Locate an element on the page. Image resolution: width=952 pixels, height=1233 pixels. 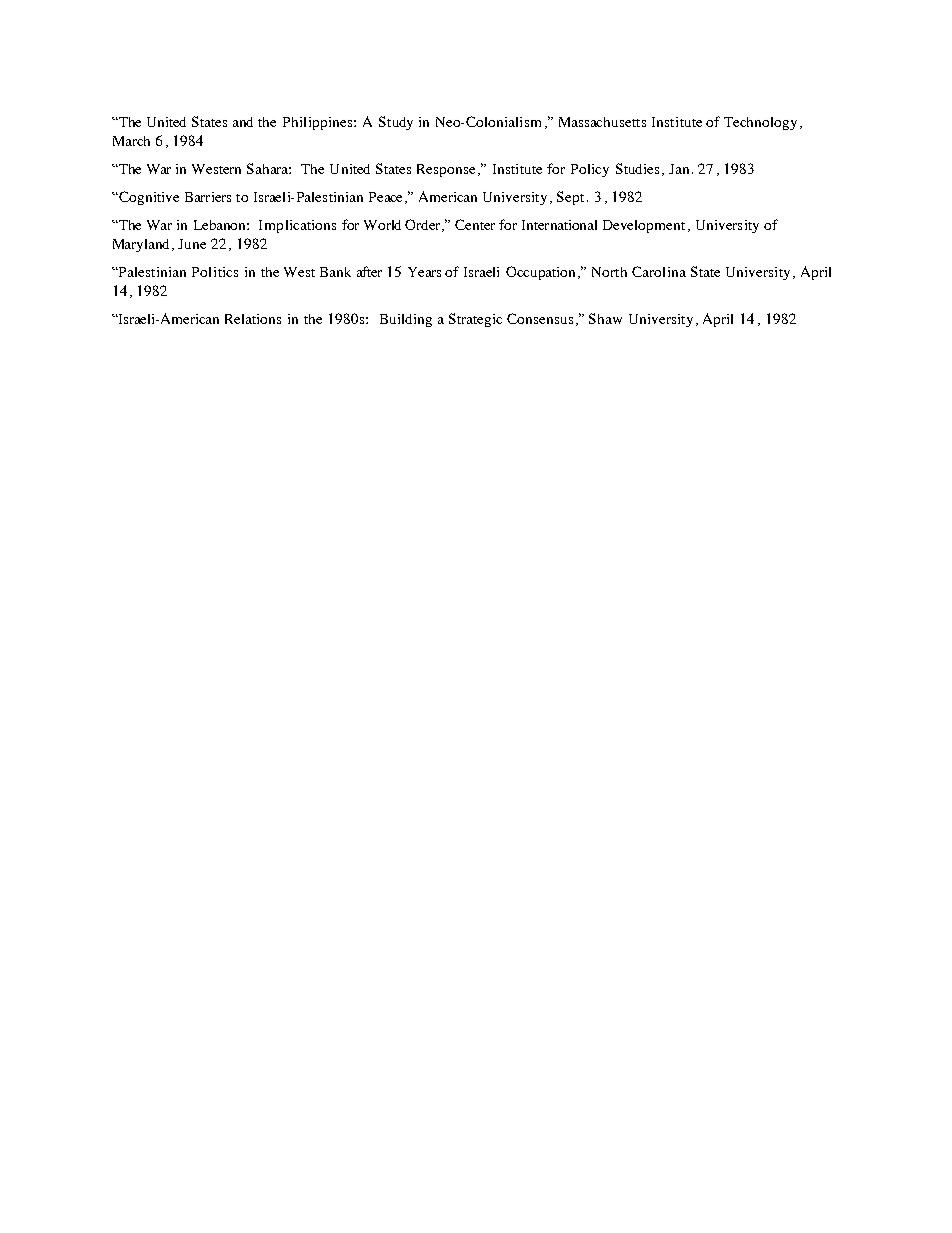
March is located at coordinates (131, 141).
